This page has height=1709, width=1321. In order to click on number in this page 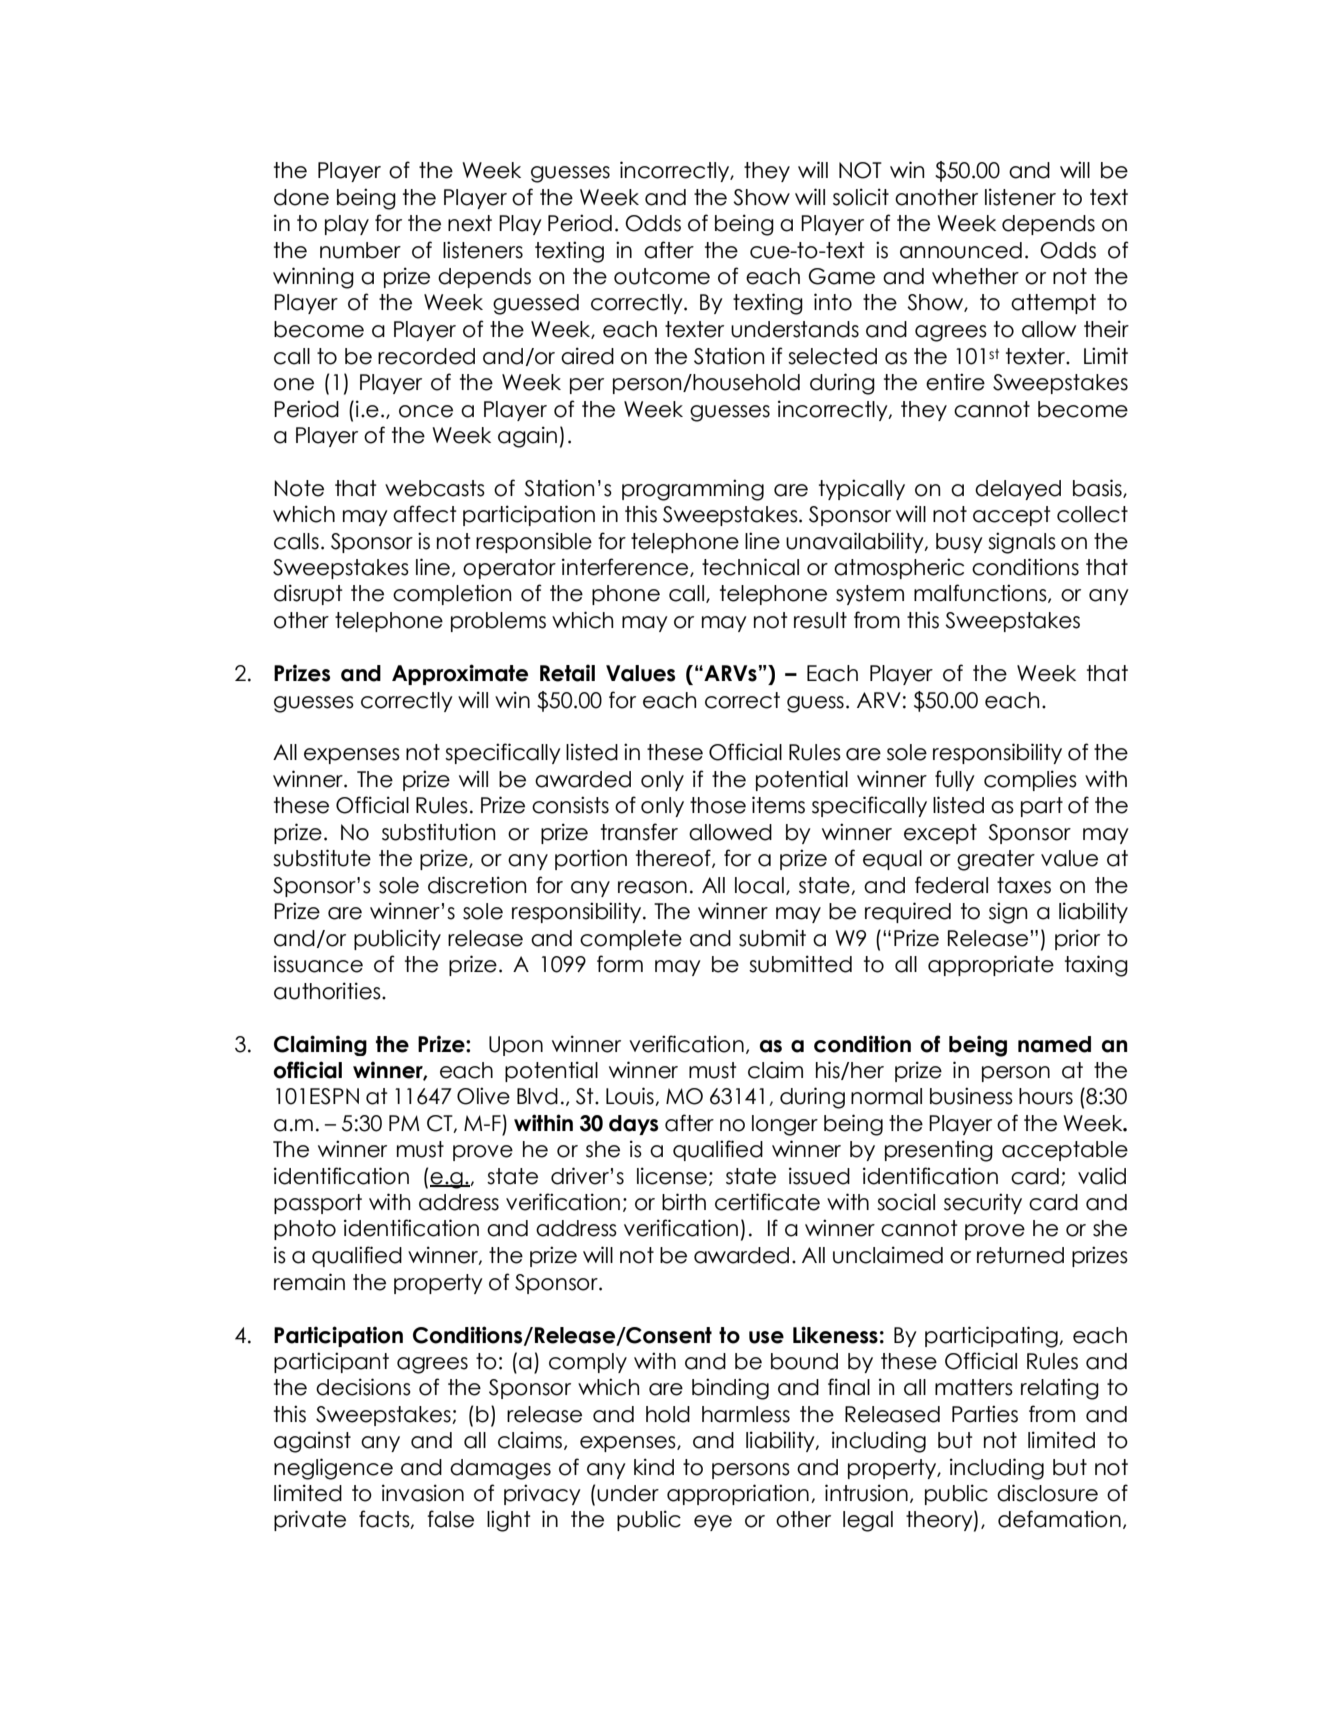, I will do `click(360, 250)`.
